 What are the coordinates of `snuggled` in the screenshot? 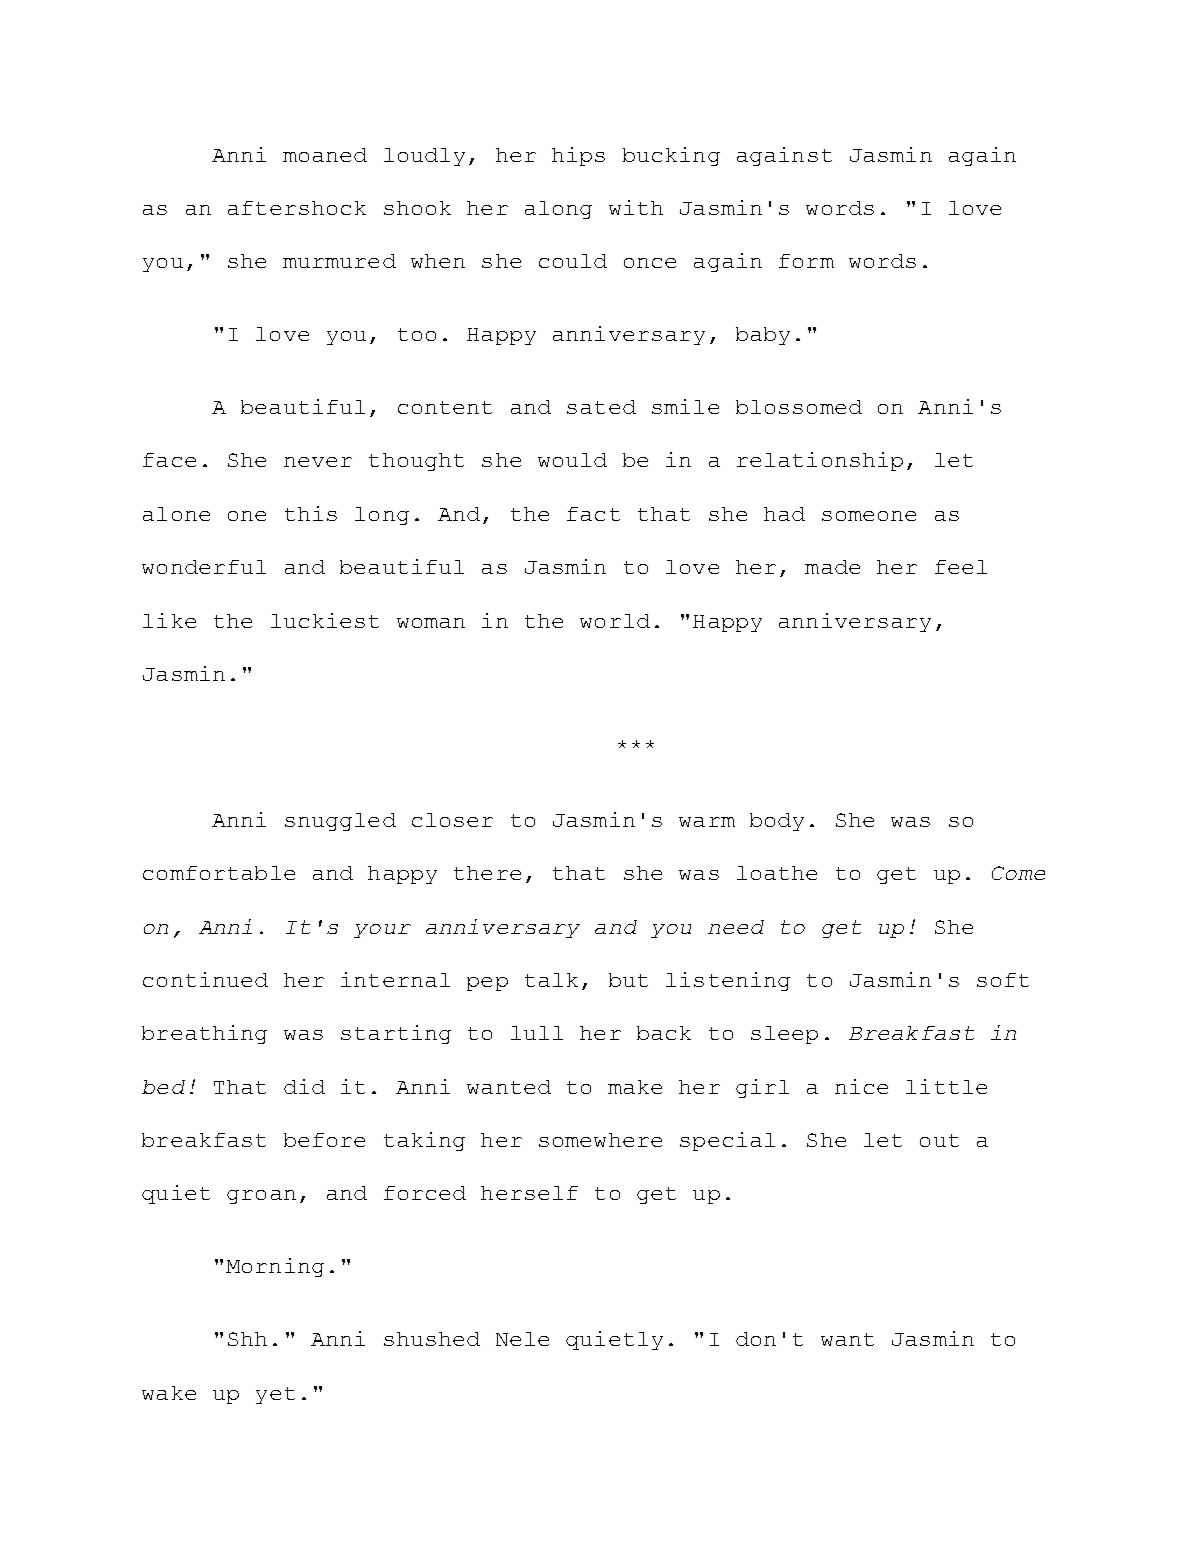 It's located at (340, 822).
